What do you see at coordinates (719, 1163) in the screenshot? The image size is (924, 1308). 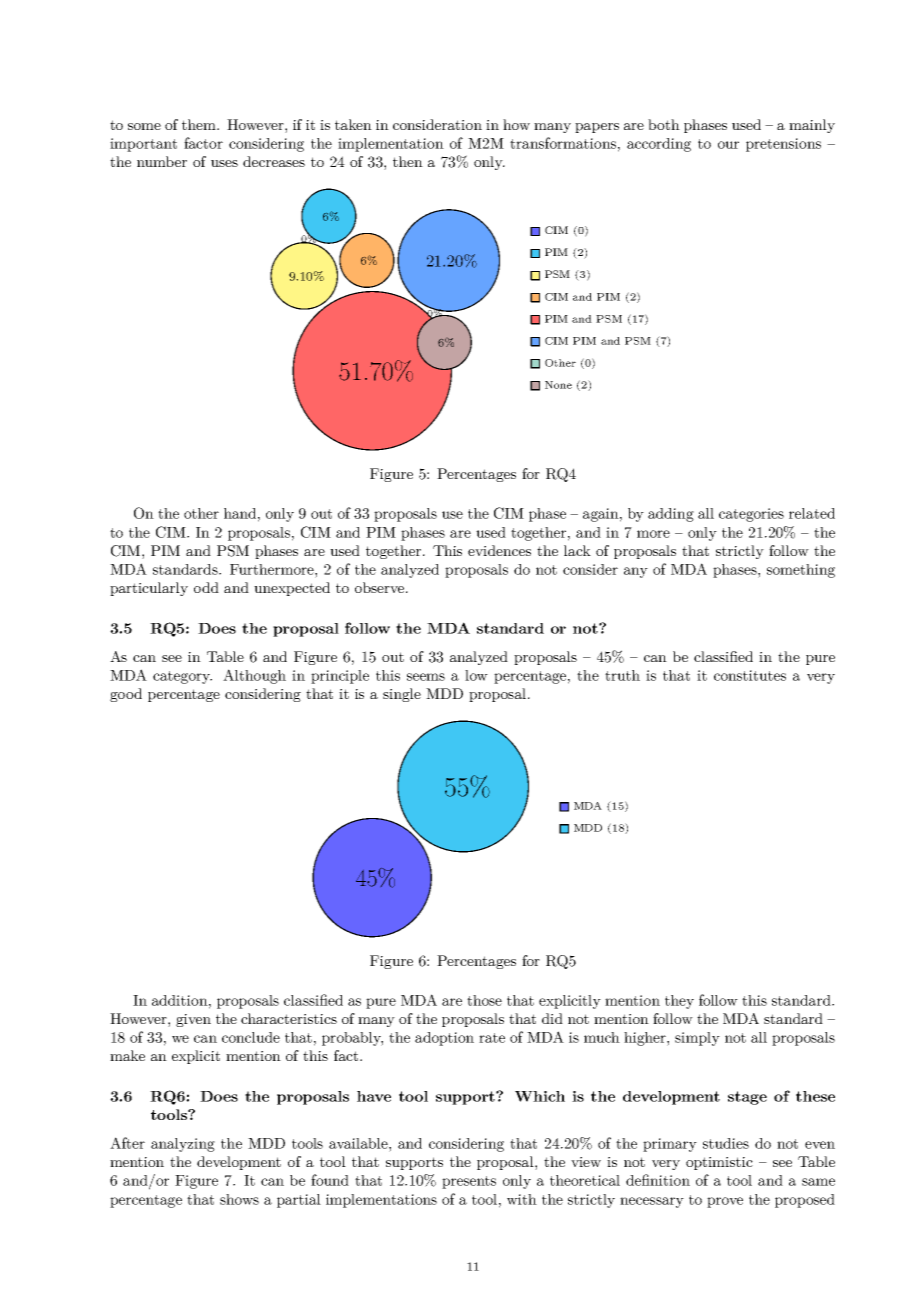 I see `optimistic` at bounding box center [719, 1163].
